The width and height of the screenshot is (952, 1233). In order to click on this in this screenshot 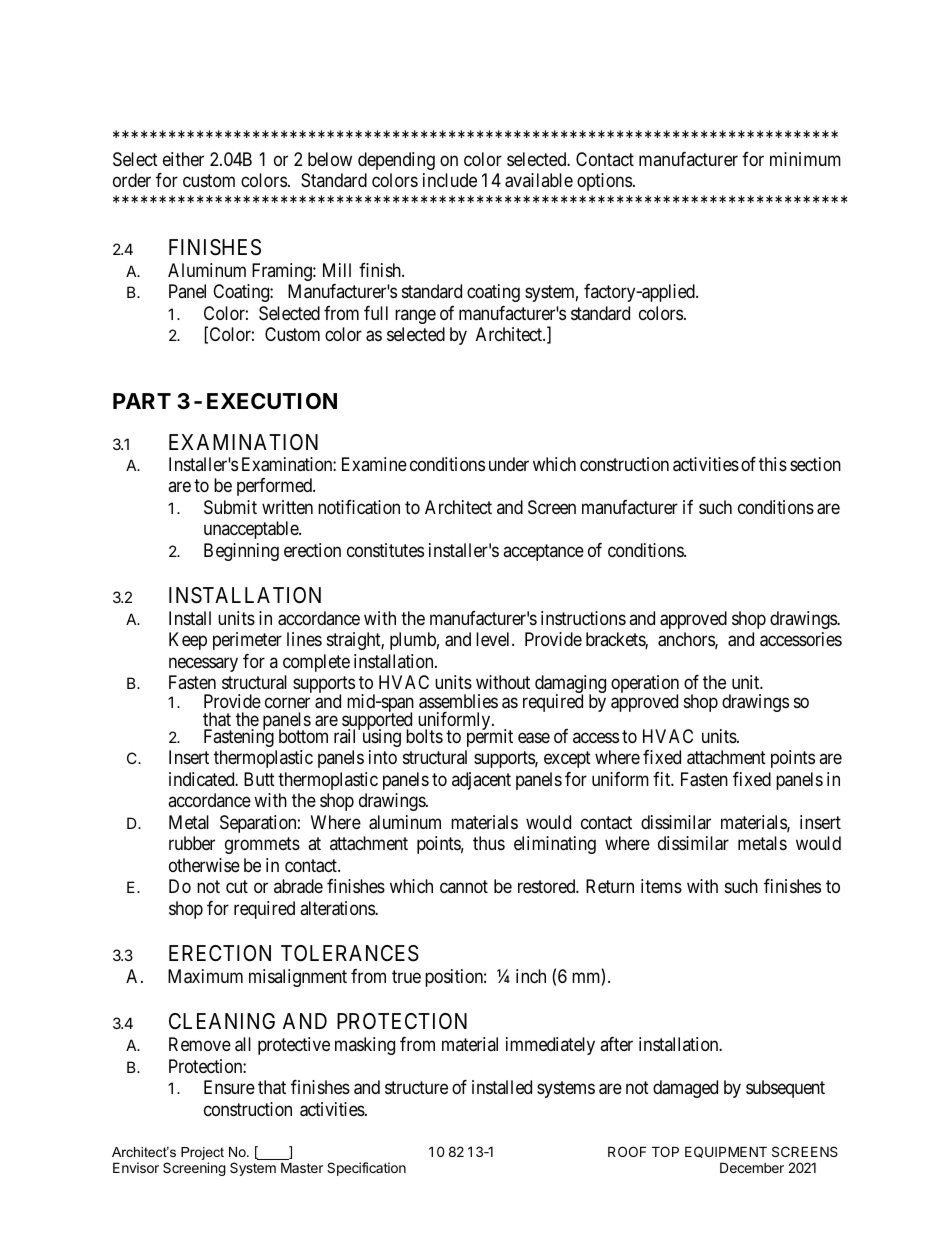, I will do `click(773, 464)`.
